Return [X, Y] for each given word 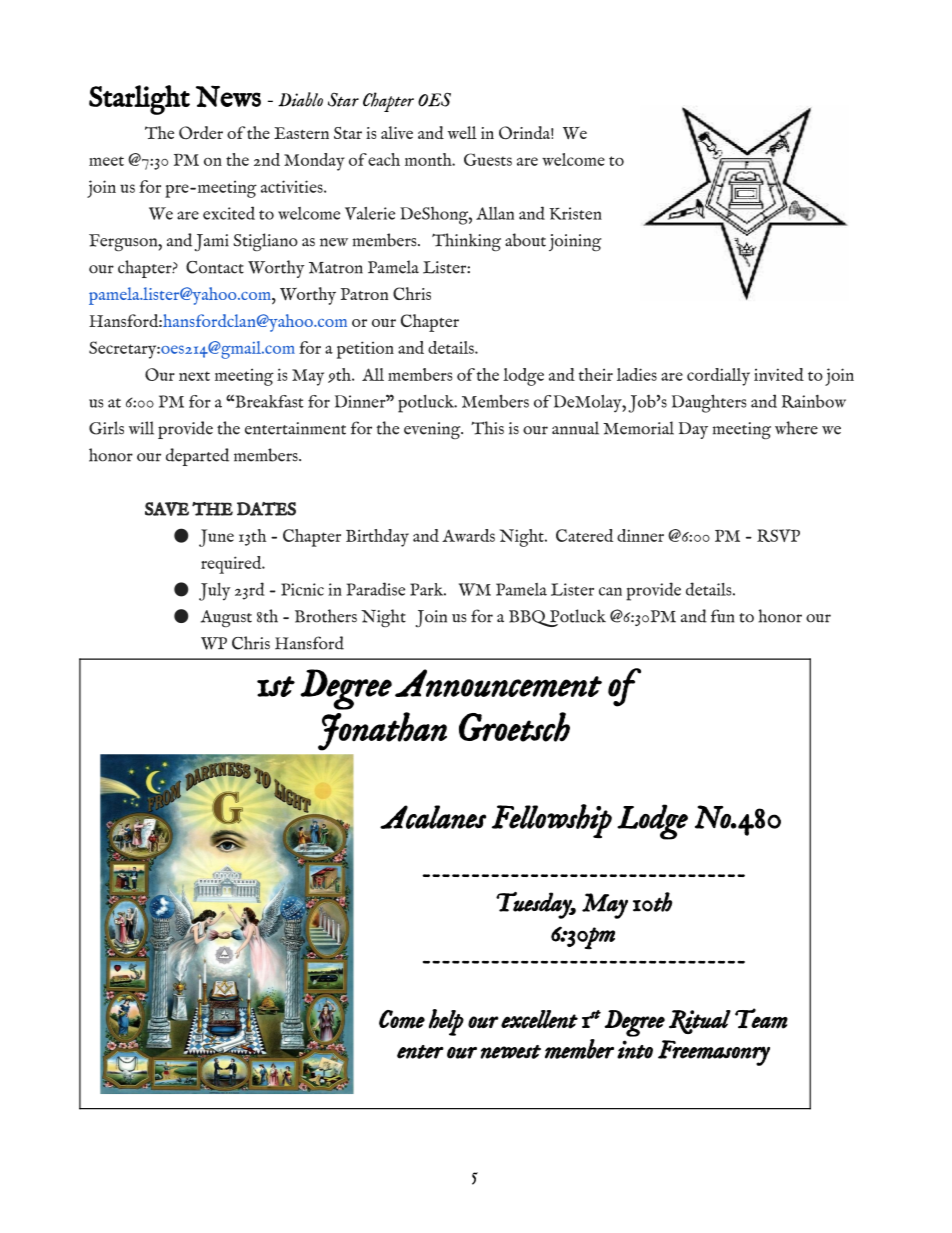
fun [722, 616]
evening [433, 430]
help [446, 1022]
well [462, 132]
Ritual [700, 1022]
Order [201, 133]
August [226, 618]
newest [510, 1052]
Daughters [709, 403]
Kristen [575, 213]
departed [197, 457]
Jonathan [382, 731]
